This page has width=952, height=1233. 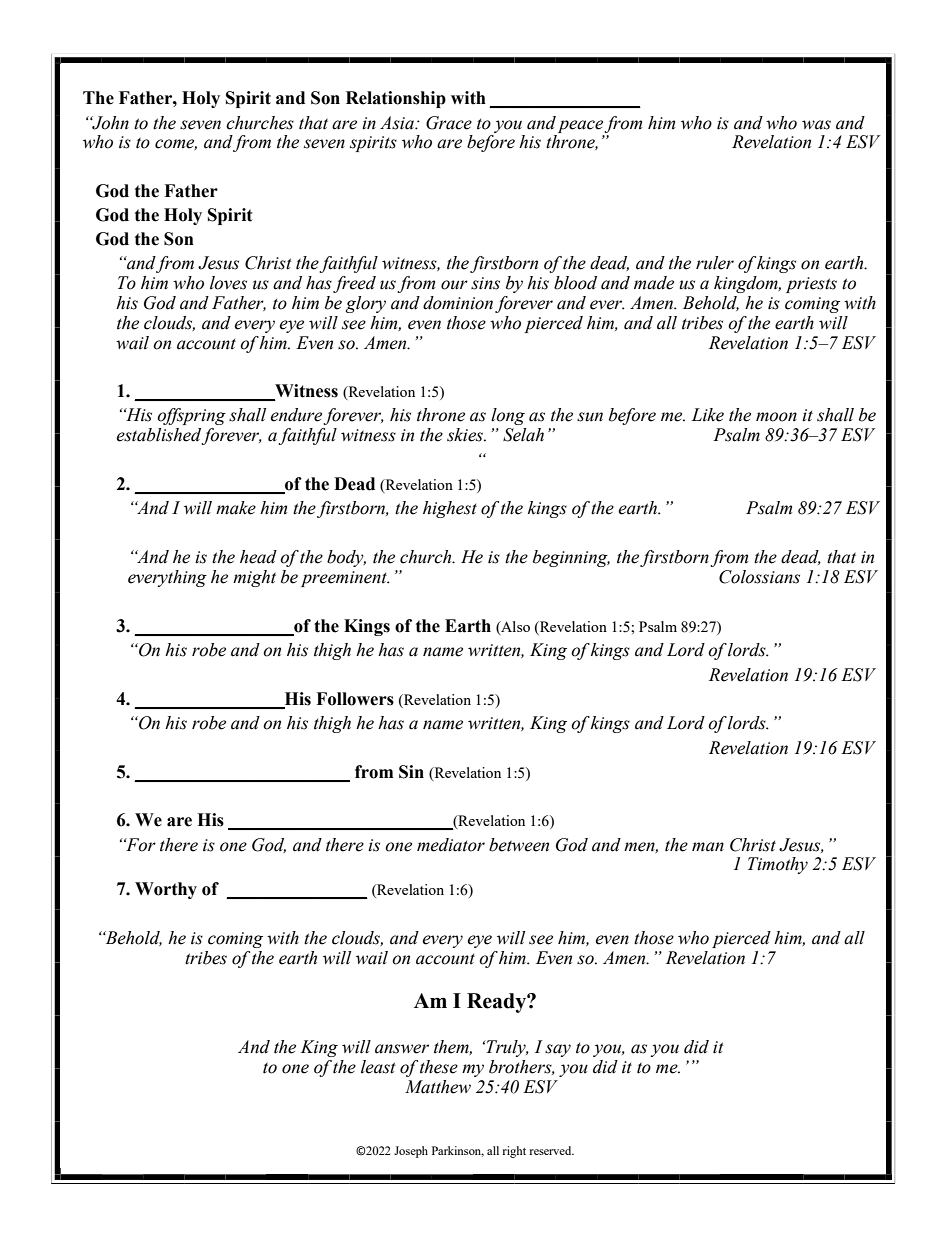 I want to click on reserved, so click(x=551, y=1150).
